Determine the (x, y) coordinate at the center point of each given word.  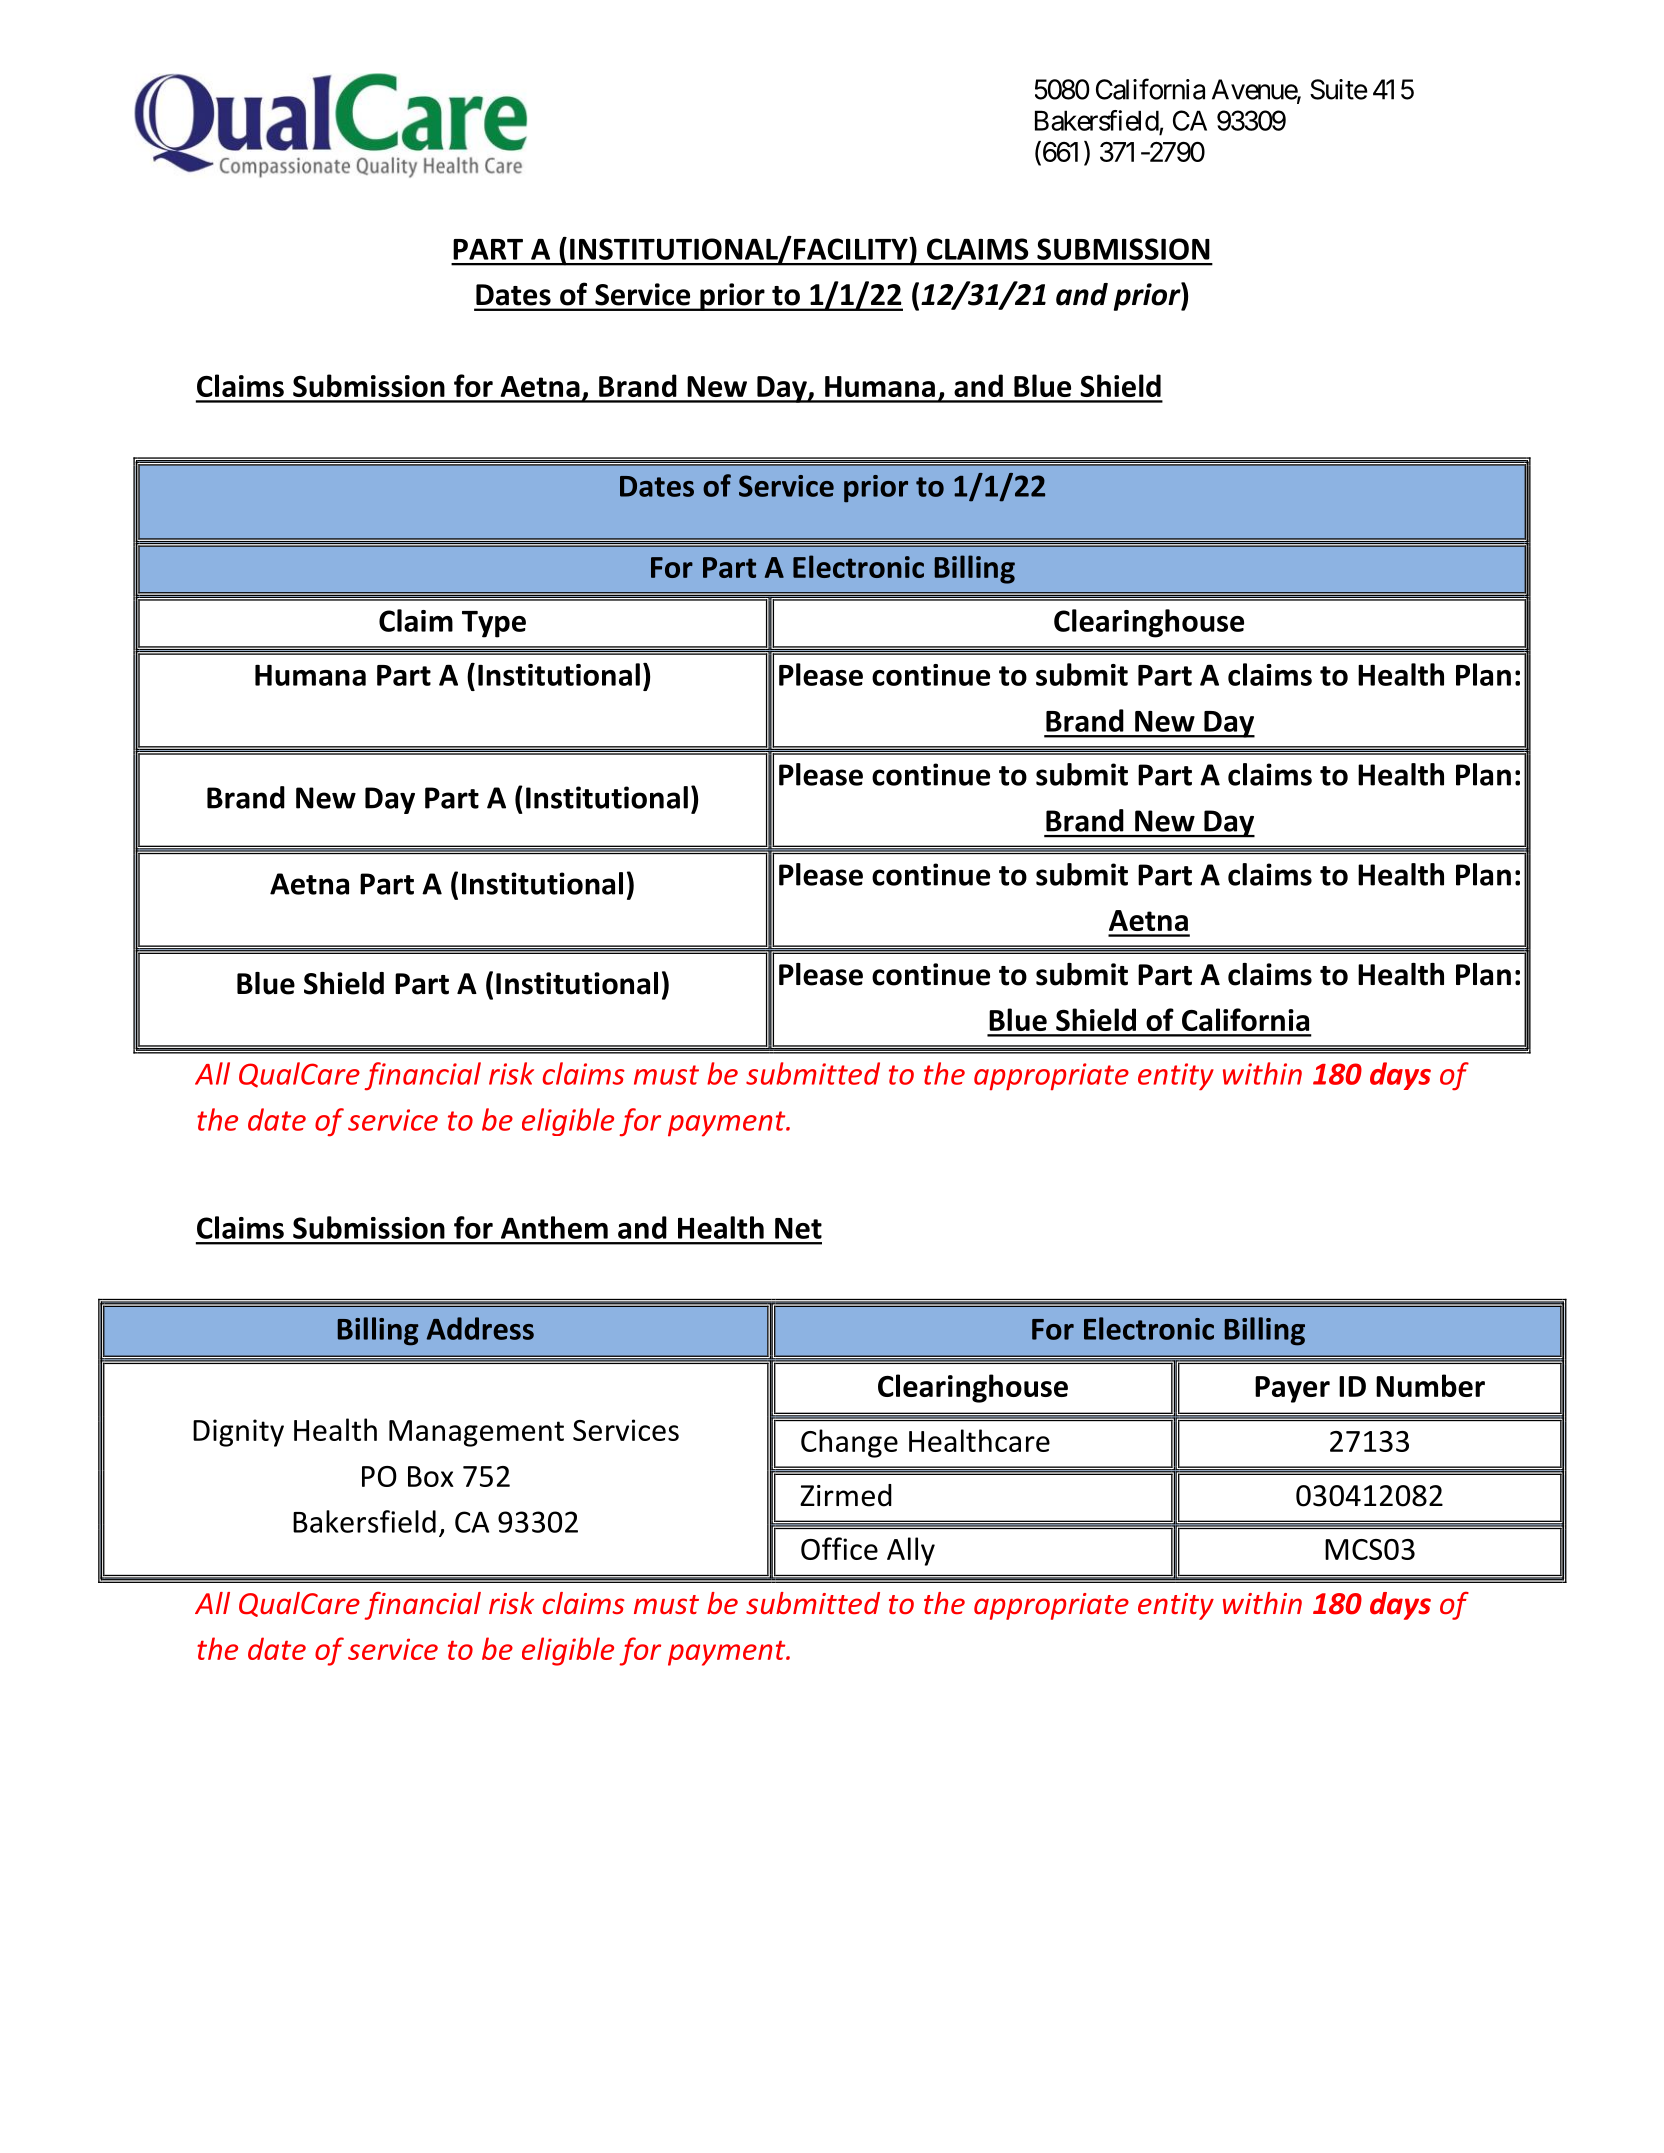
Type (494, 624)
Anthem (554, 1227)
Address (480, 1328)
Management (476, 1433)
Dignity (238, 1433)
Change (849, 1443)
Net (798, 1228)
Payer (1292, 1389)
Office (839, 1548)
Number (1430, 1385)
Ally (911, 1551)
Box (431, 1476)
